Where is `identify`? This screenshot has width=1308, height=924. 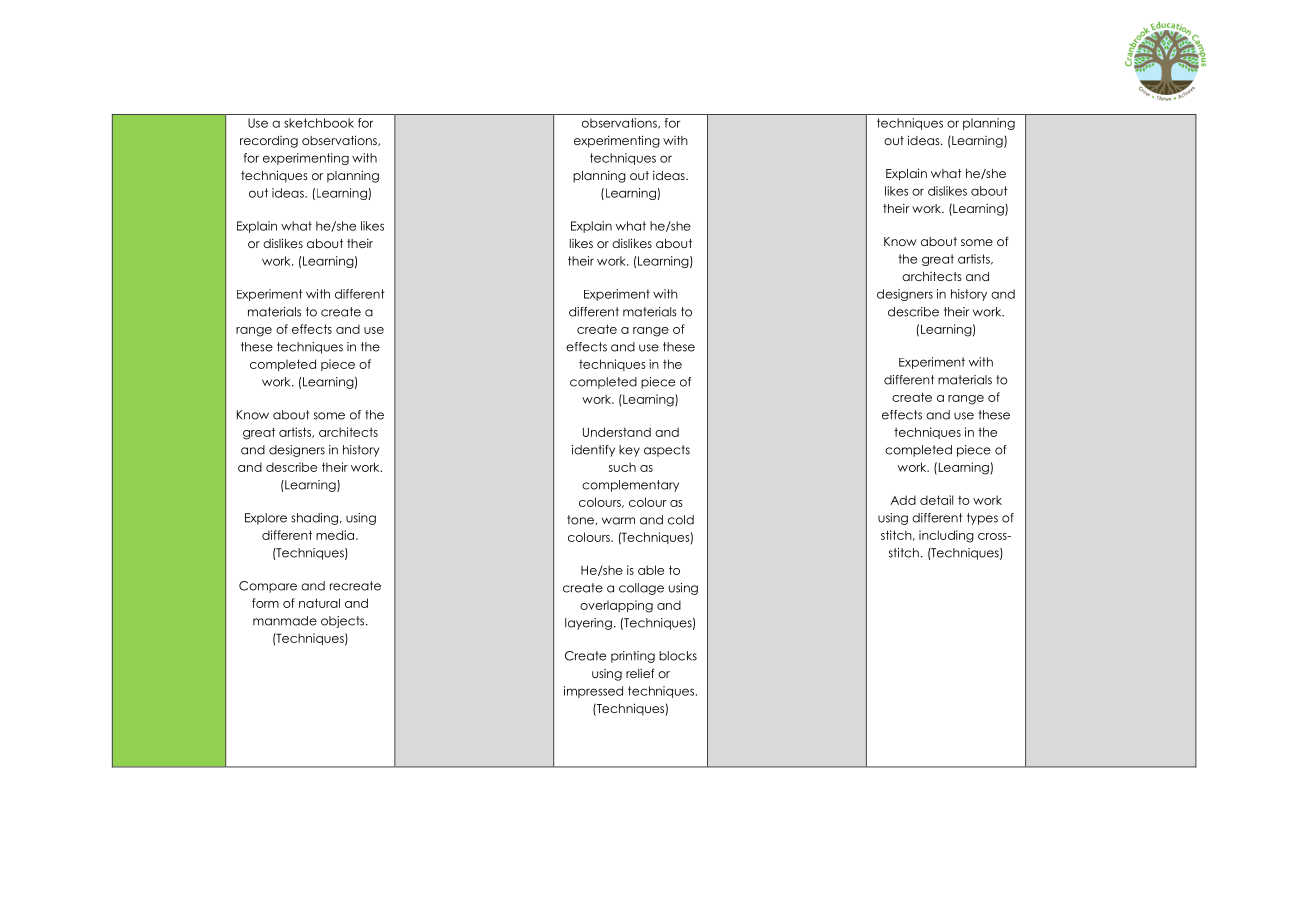
identify is located at coordinates (593, 451).
